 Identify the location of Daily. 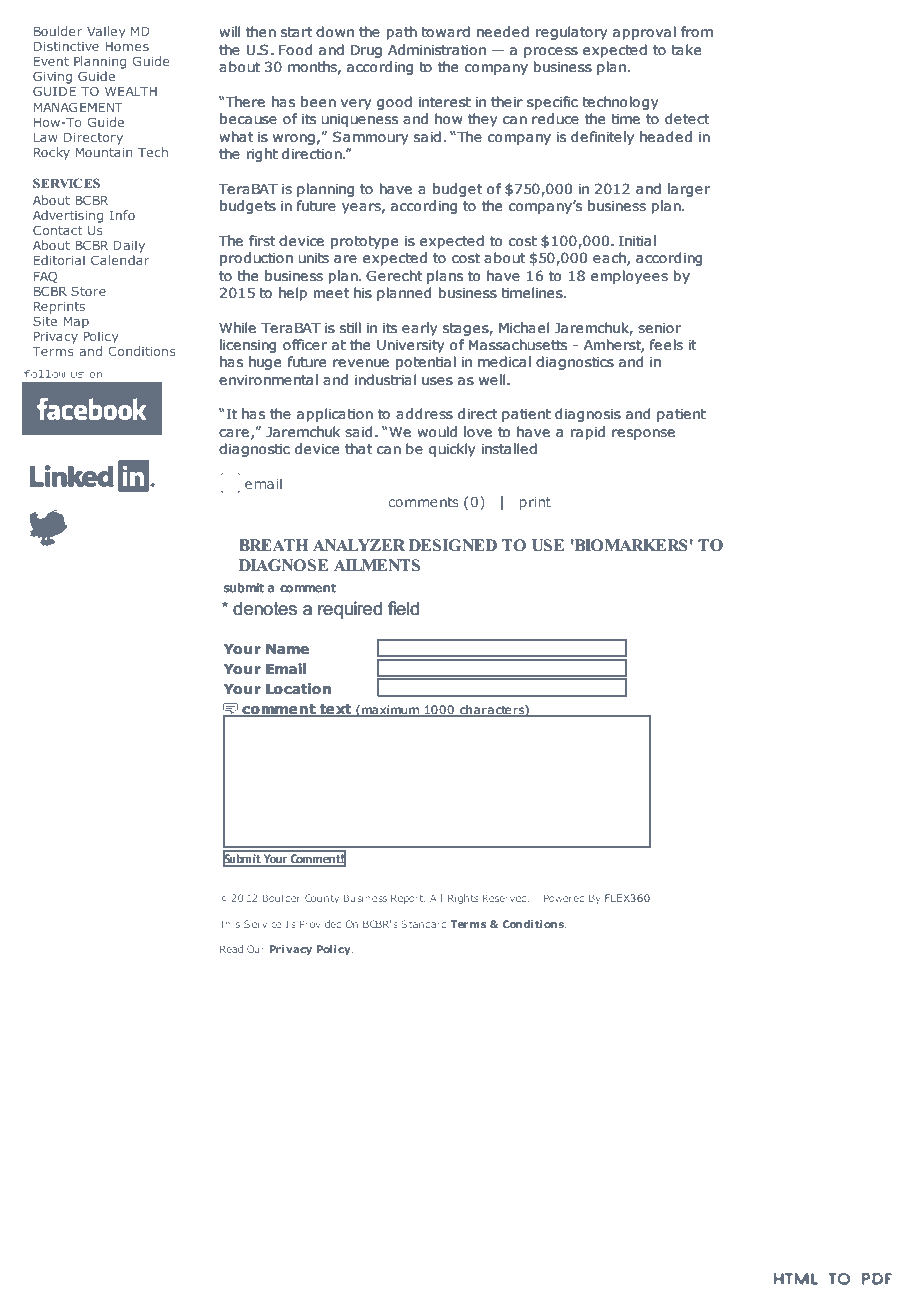
(129, 246).
